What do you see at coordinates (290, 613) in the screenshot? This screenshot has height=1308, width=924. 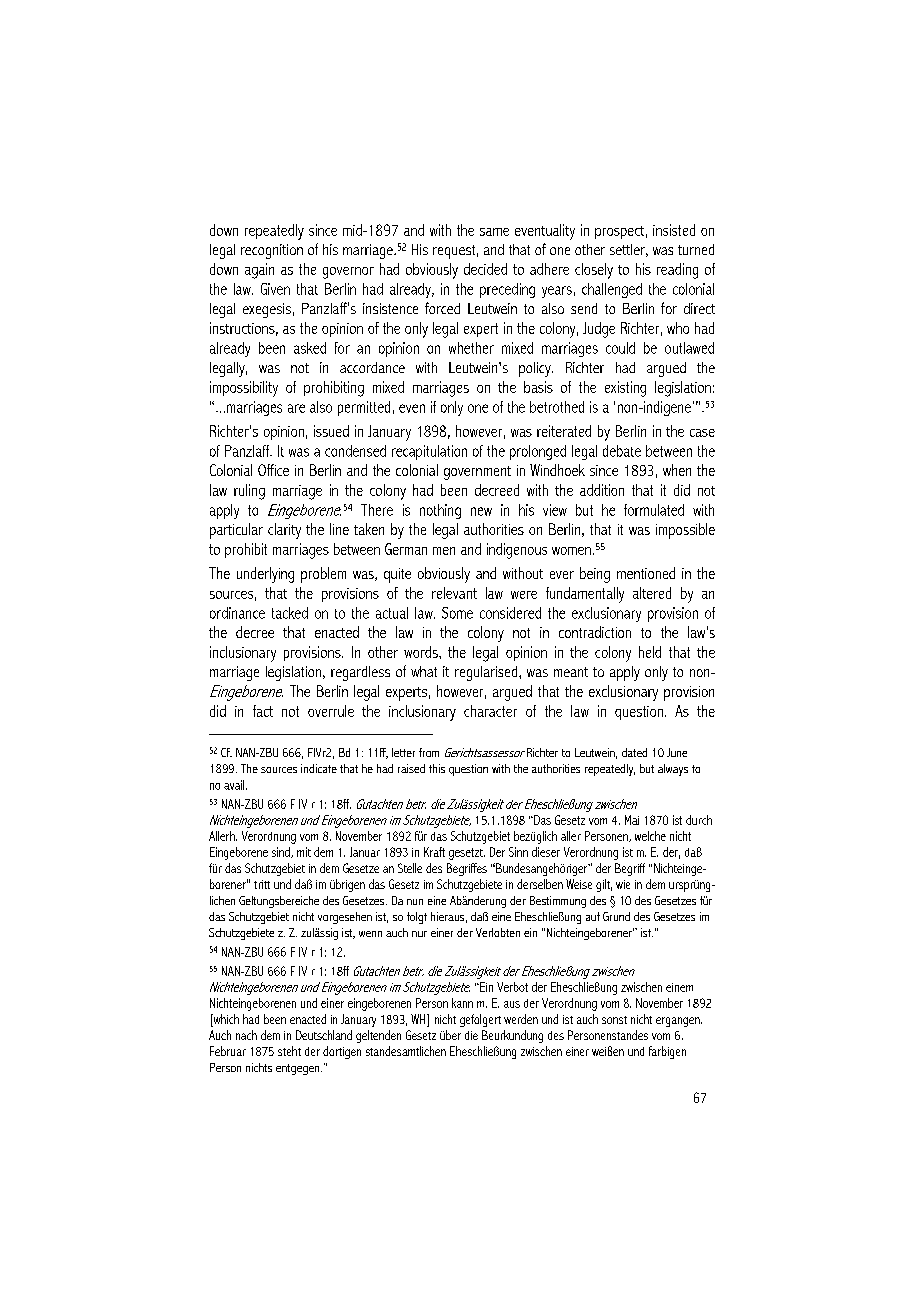 I see `tacked` at bounding box center [290, 613].
